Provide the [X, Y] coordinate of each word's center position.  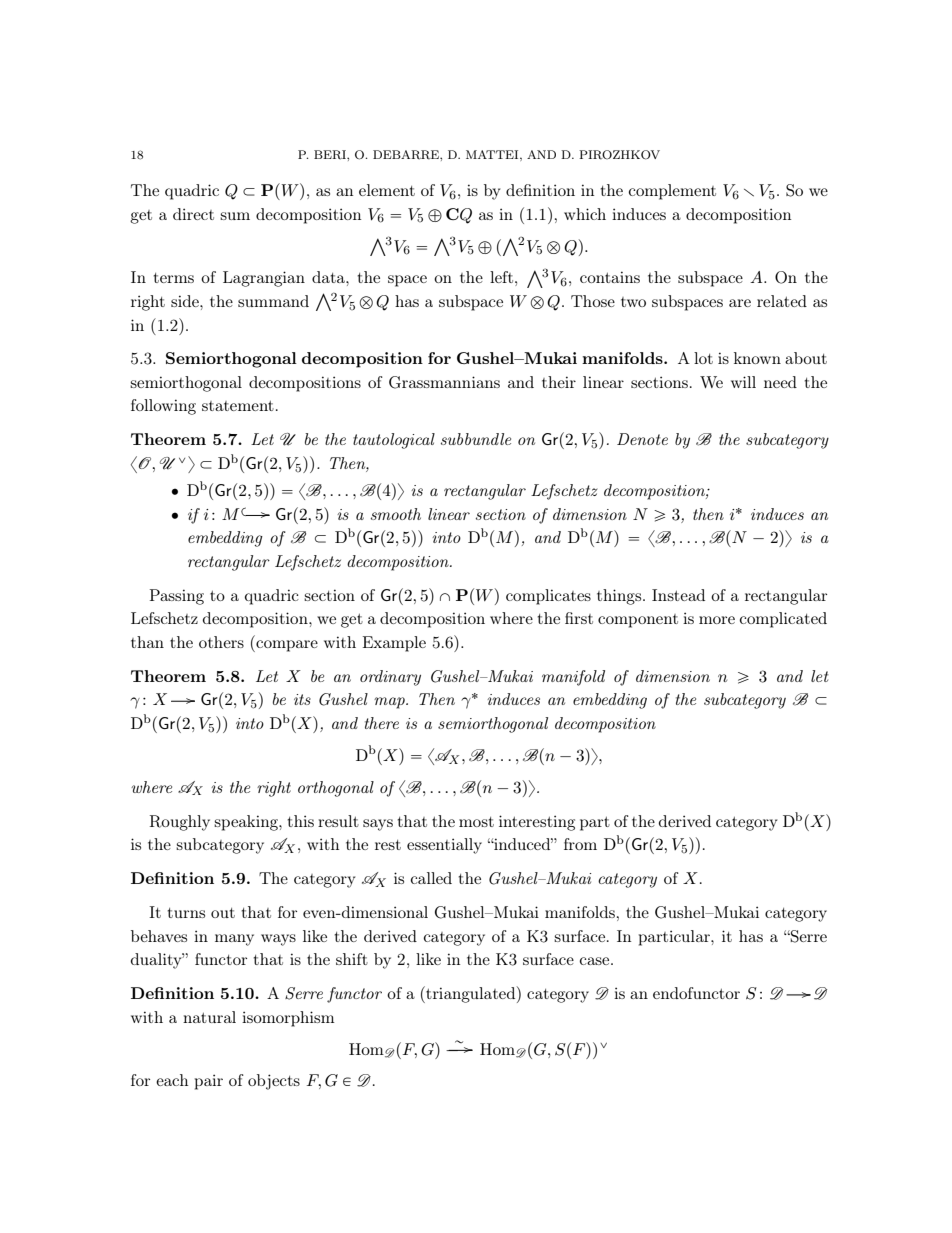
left [501, 277]
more [717, 620]
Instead [678, 595]
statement [238, 405]
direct [193, 214]
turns [186, 913]
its [302, 699]
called [431, 878]
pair [209, 1082]
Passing [177, 597]
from [580, 844]
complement [672, 192]
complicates [548, 597]
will [743, 382]
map [390, 703]
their [559, 382]
